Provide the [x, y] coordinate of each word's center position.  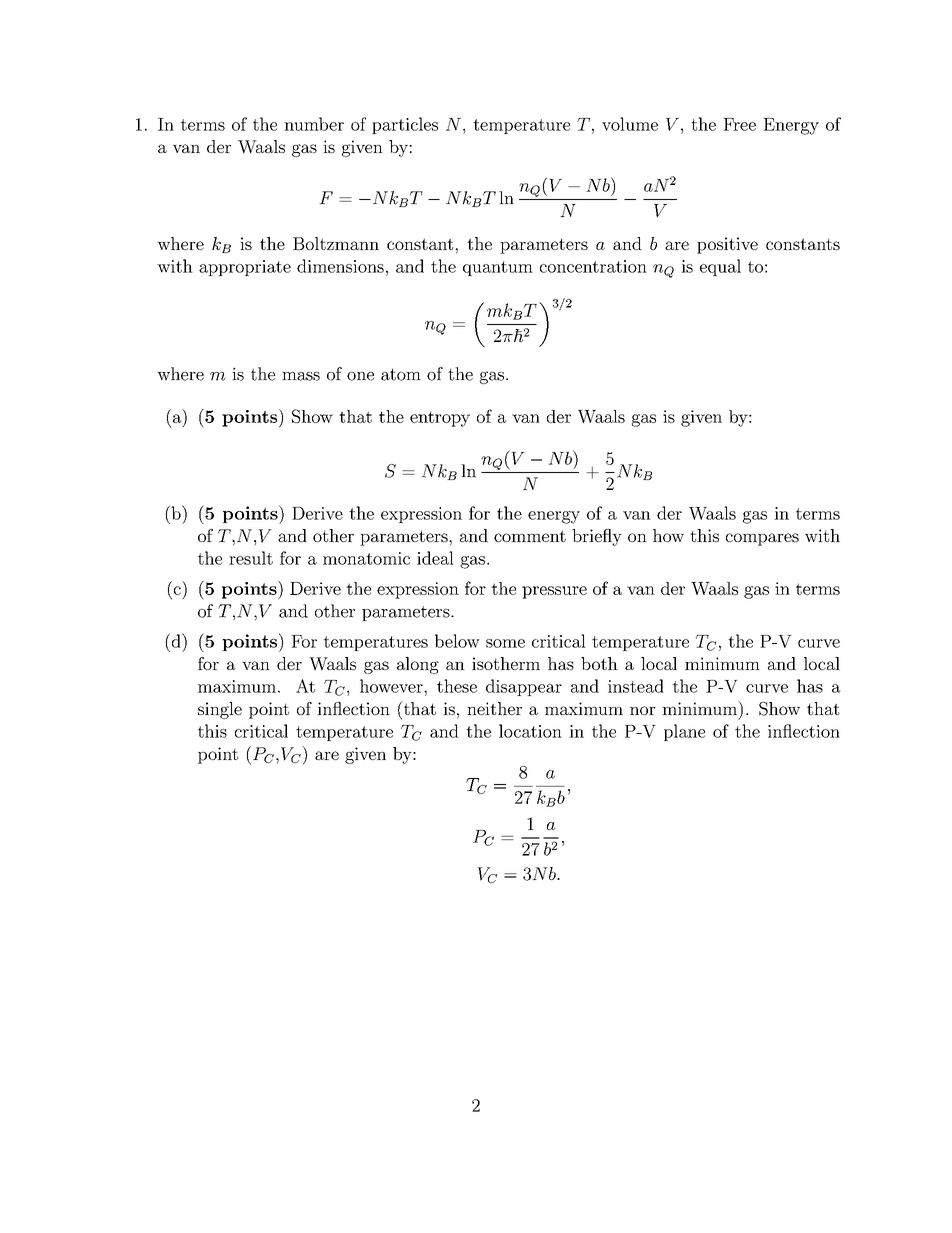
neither [494, 708]
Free [739, 124]
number [314, 124]
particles [405, 125]
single [220, 710]
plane [684, 732]
